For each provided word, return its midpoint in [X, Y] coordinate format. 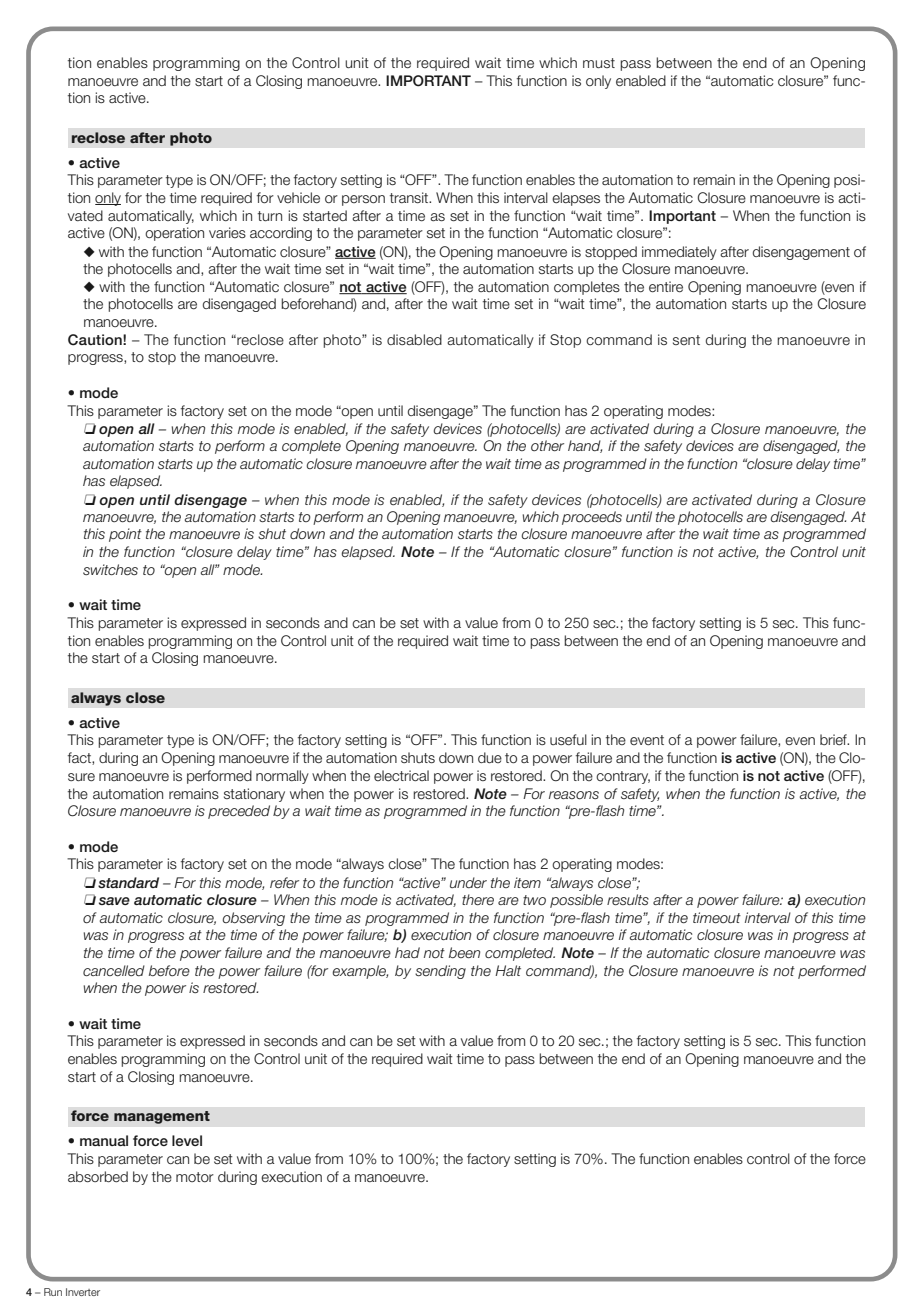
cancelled [114, 970]
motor [195, 1177]
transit [410, 197]
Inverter [83, 1292]
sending [440, 972]
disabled [414, 339]
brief [834, 740]
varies [227, 232]
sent [686, 340]
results [628, 899]
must [599, 63]
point [125, 535]
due [490, 758]
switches [110, 569]
